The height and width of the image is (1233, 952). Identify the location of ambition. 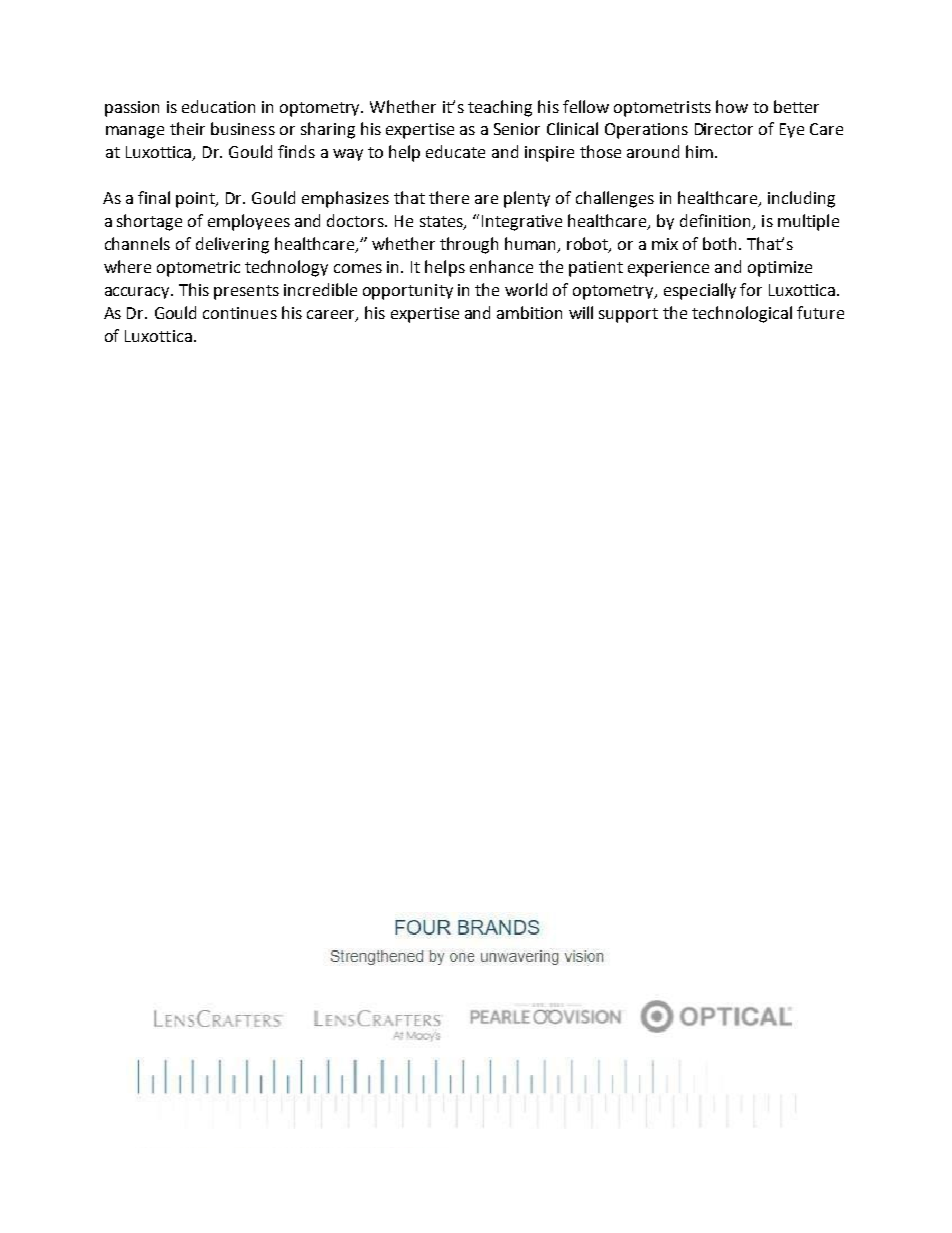
(529, 312).
